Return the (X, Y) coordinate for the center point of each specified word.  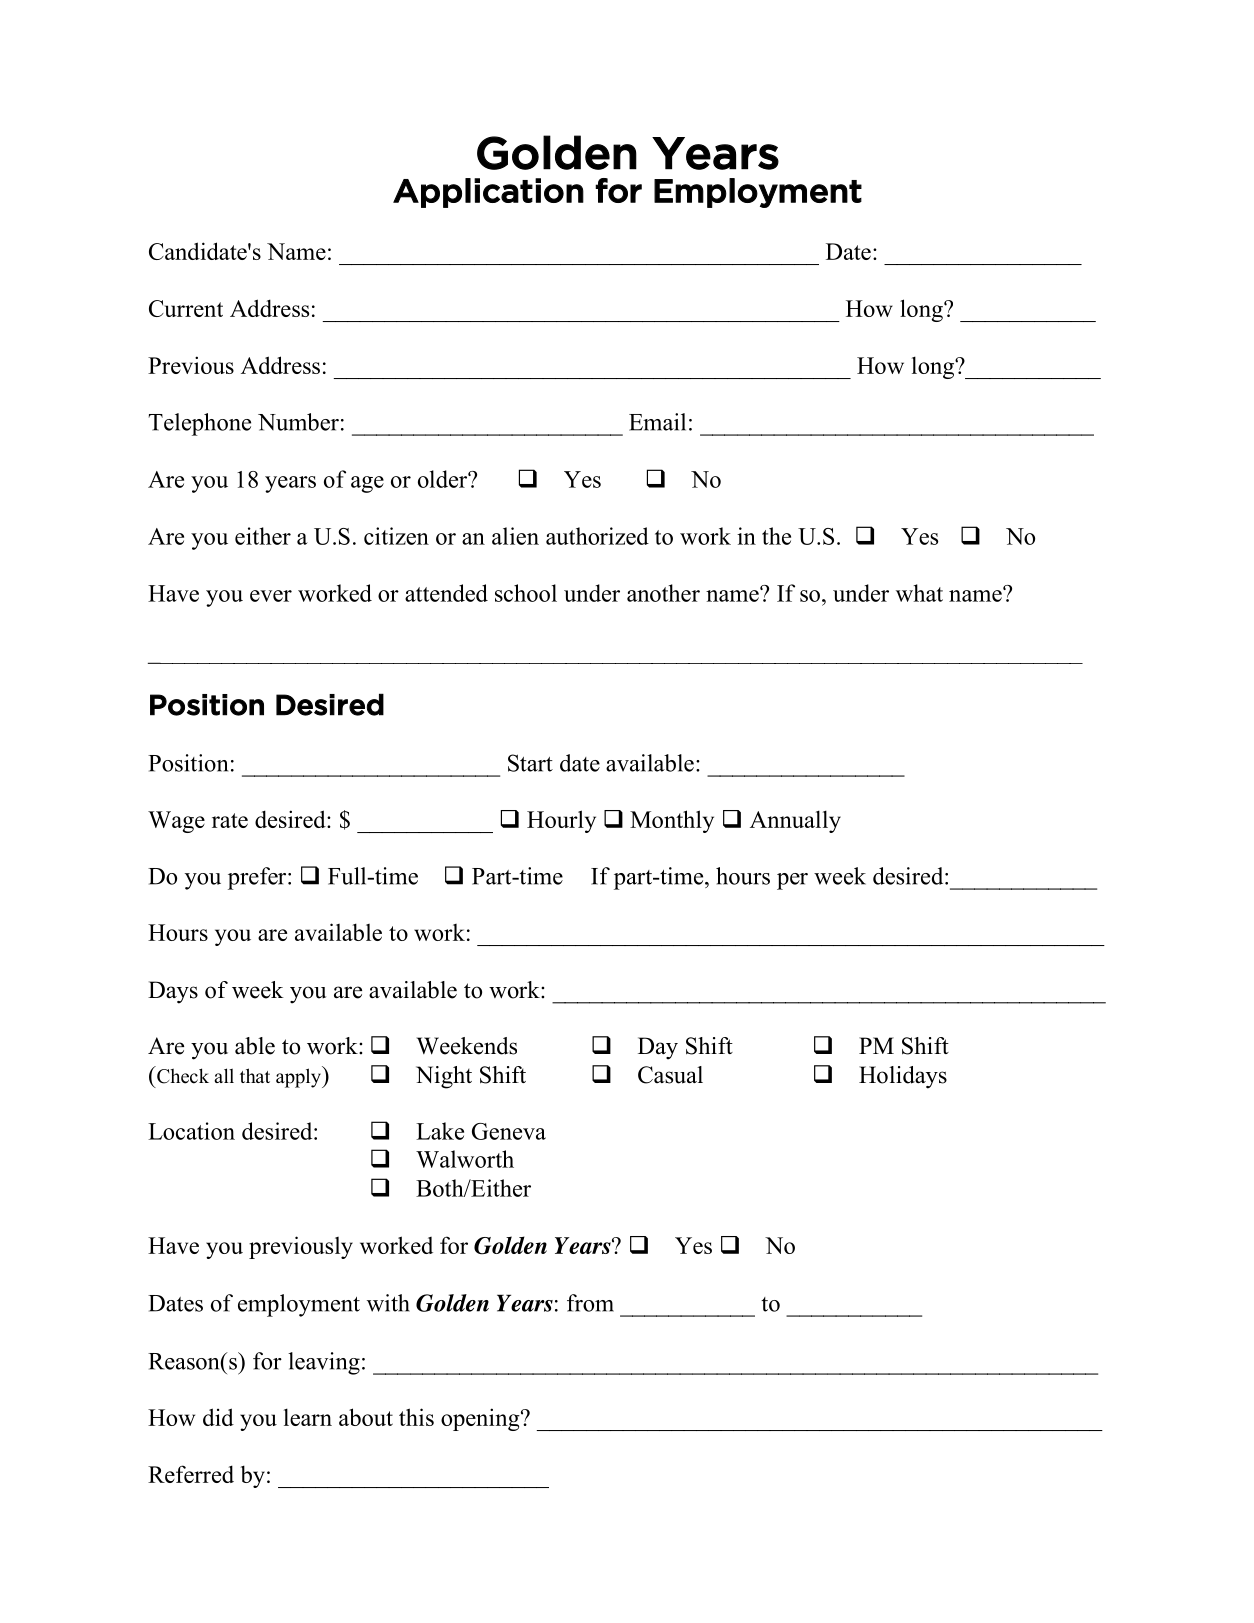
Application (488, 193)
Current (186, 308)
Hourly (561, 821)
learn (308, 1417)
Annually (795, 821)
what (919, 593)
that (255, 1075)
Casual (670, 1075)
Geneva (509, 1131)
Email (657, 422)
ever (271, 596)
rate (230, 820)
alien (515, 536)
